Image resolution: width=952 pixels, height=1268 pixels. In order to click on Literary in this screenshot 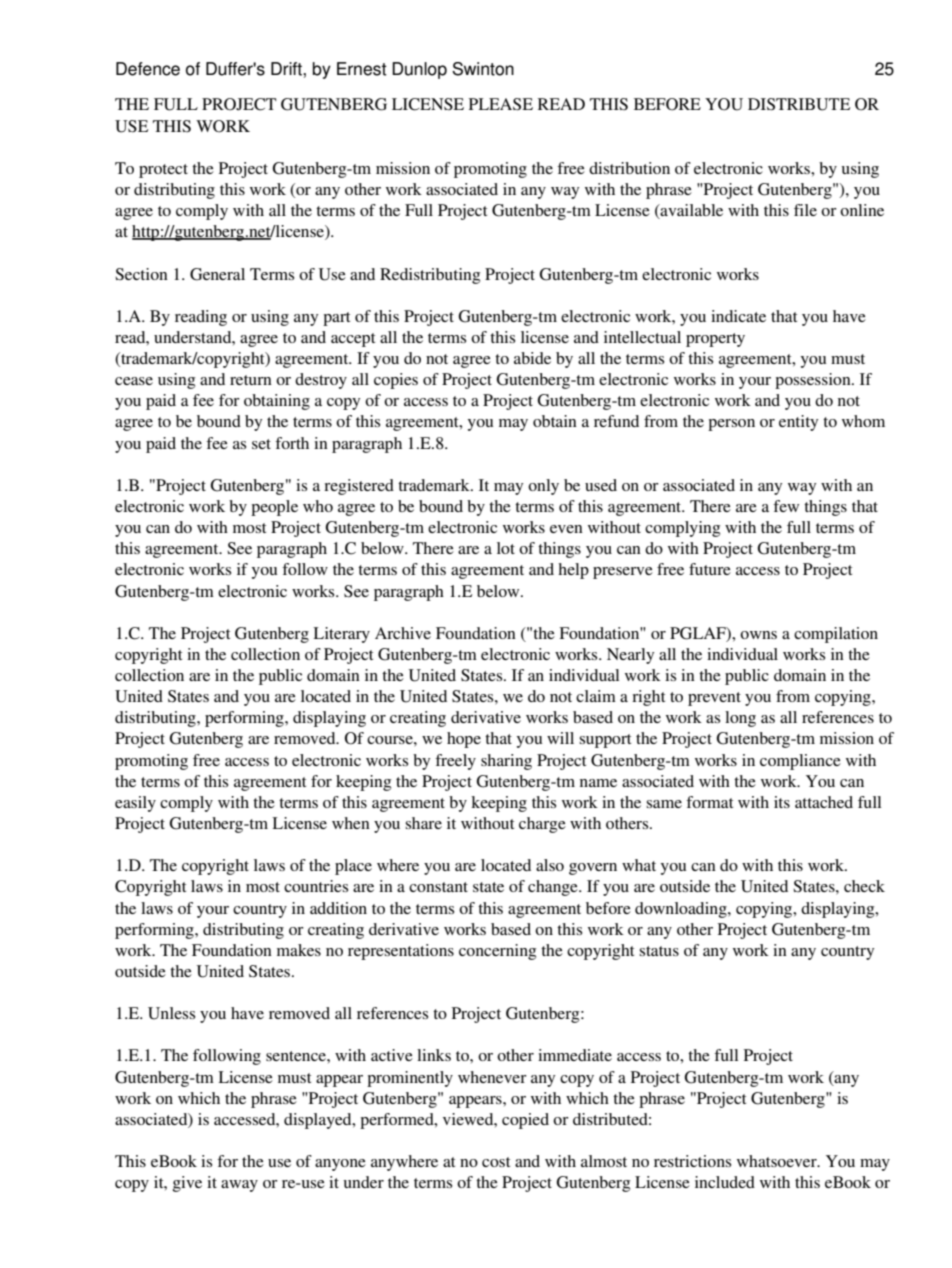, I will do `click(341, 635)`.
